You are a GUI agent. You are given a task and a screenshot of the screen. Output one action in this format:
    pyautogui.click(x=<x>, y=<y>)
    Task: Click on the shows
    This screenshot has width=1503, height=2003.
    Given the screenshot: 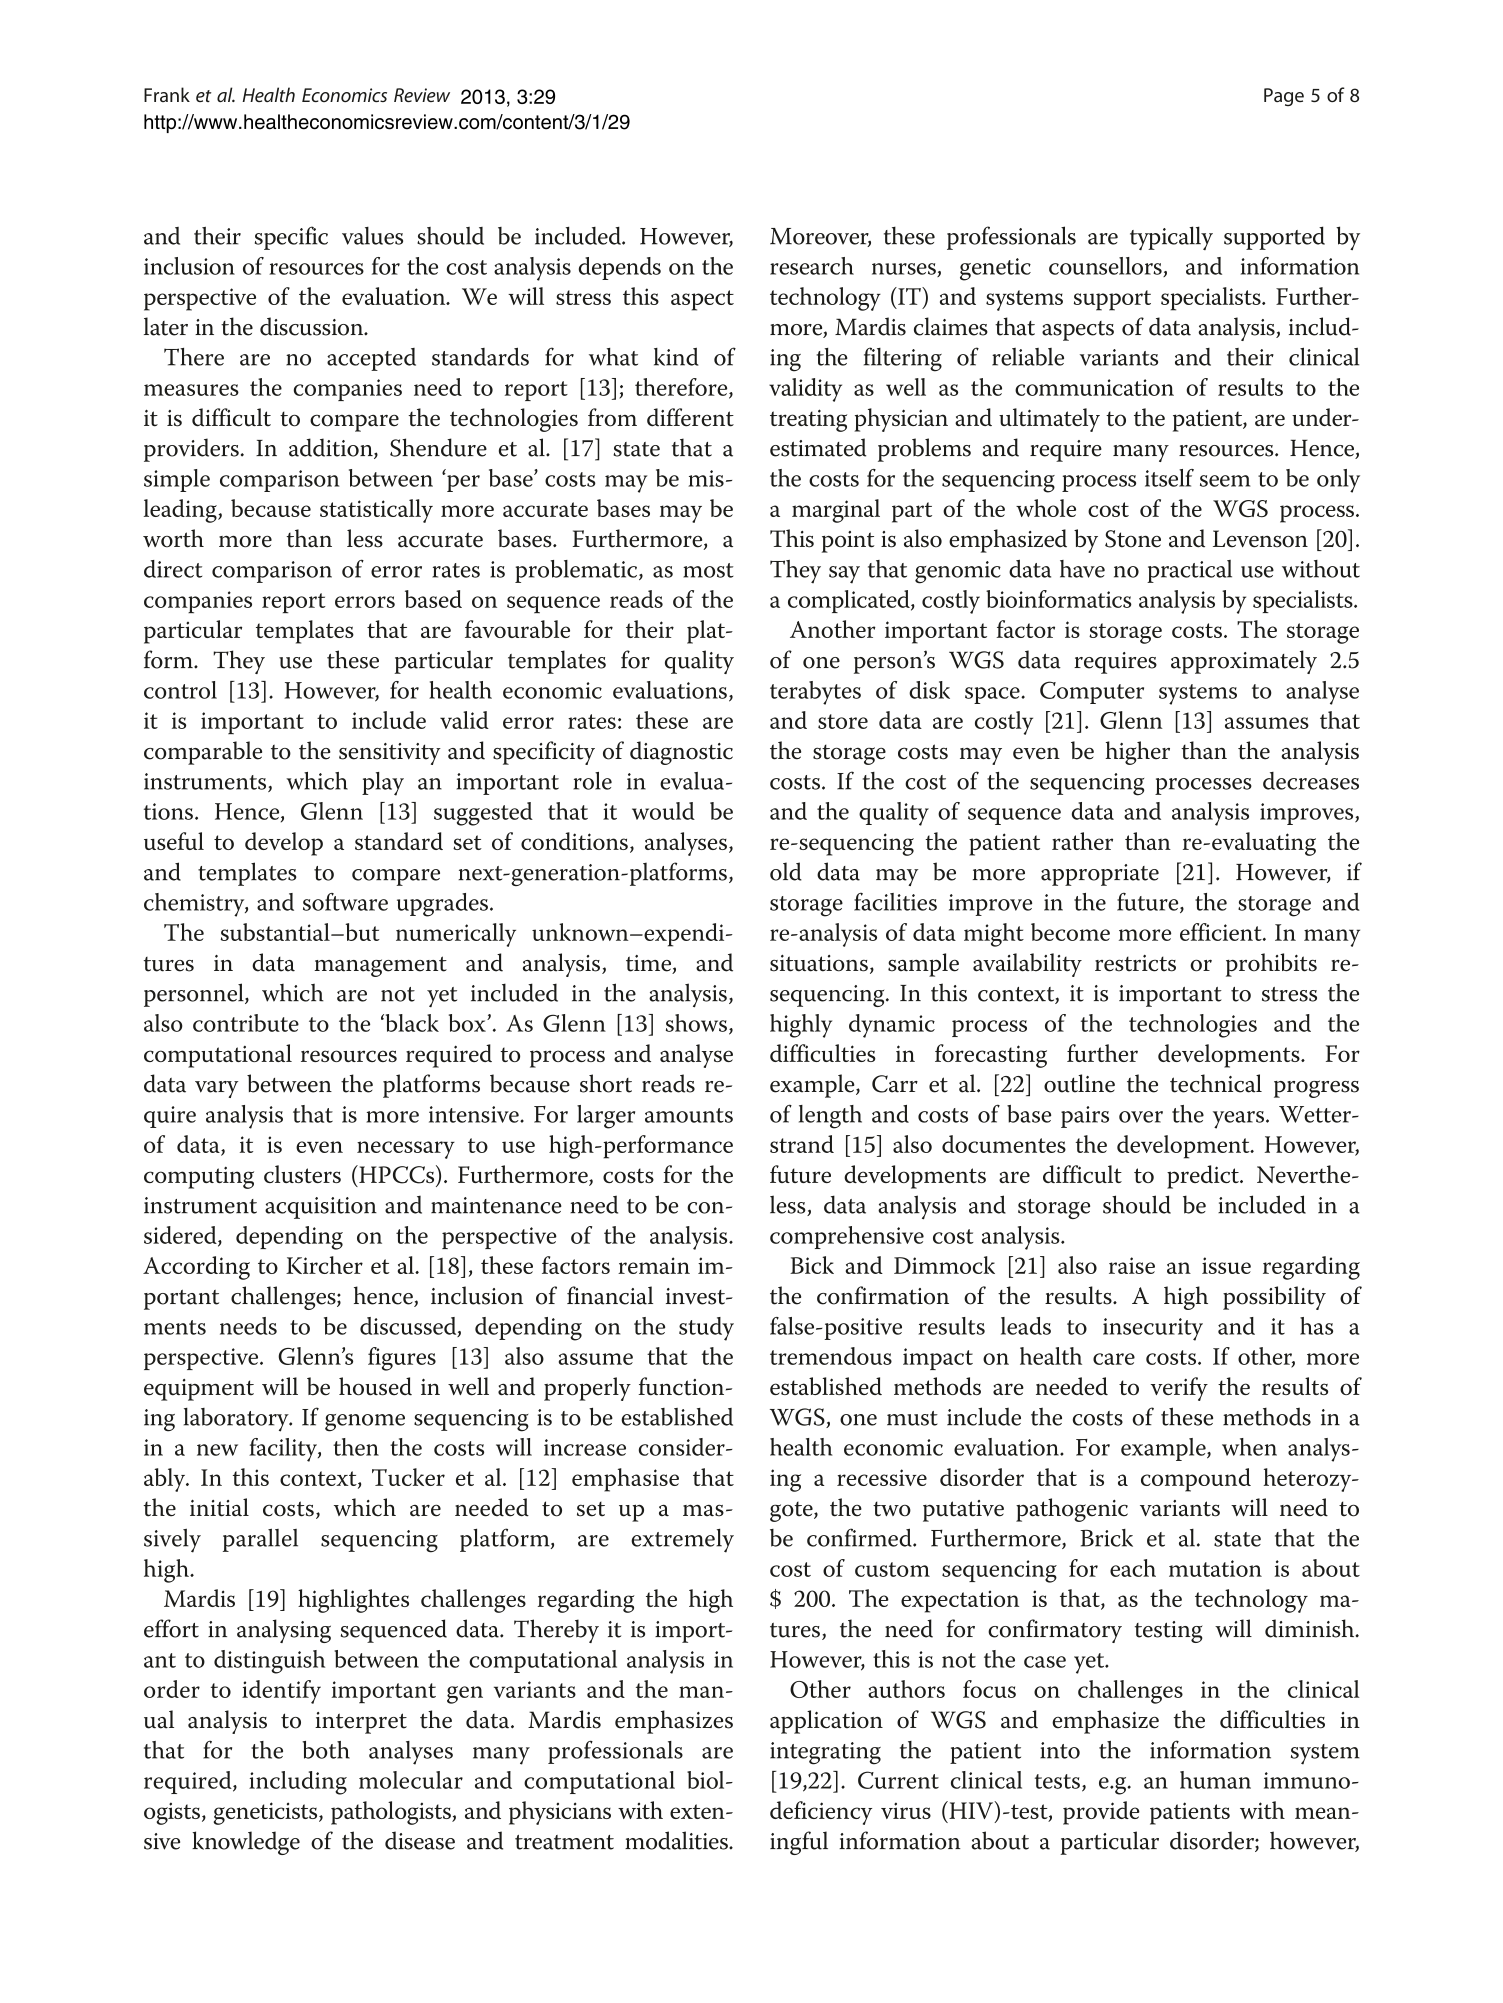 What is the action you would take?
    pyautogui.click(x=696, y=1023)
